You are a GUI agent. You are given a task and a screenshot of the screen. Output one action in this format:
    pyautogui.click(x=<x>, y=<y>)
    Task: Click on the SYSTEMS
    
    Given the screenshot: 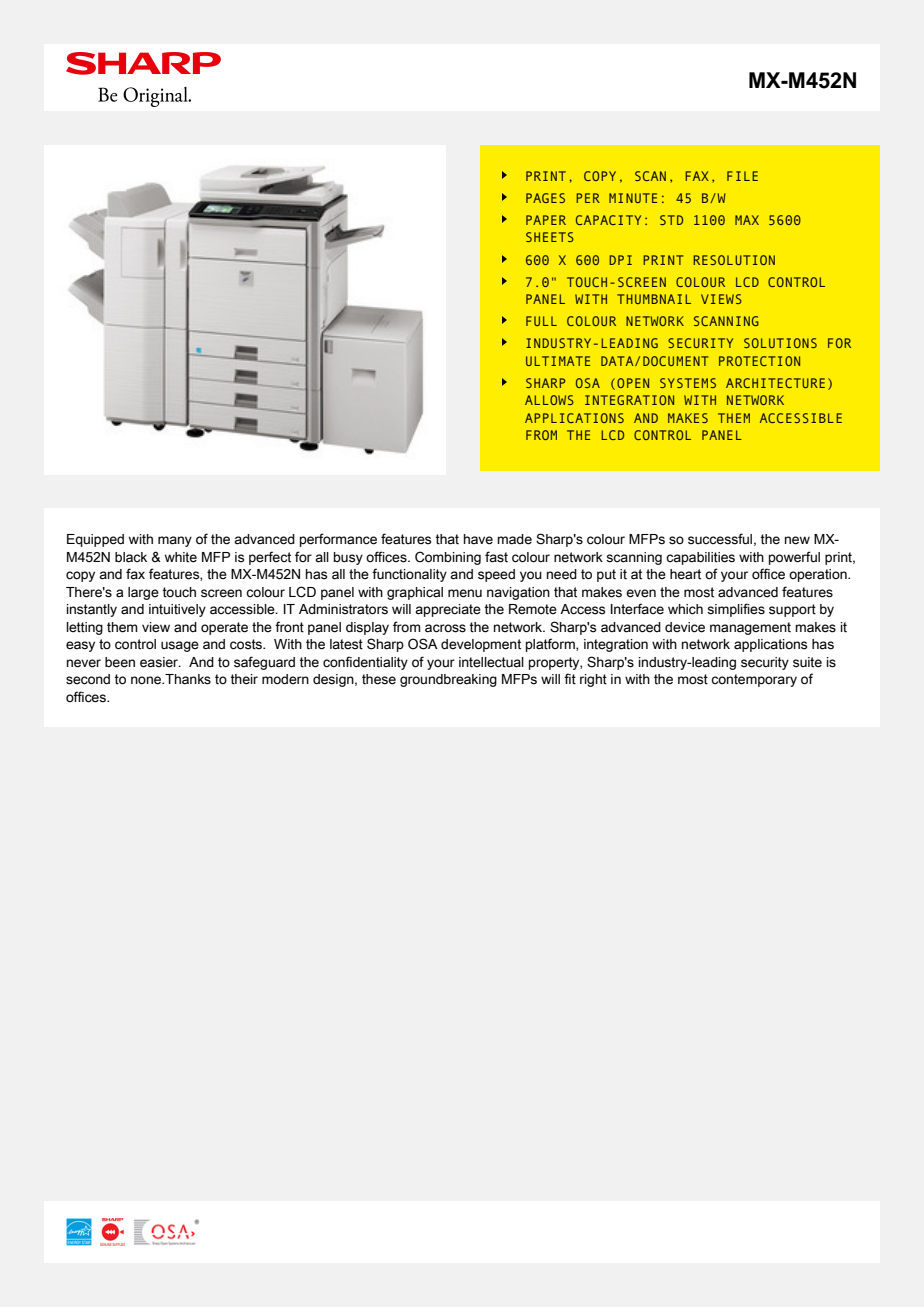 What is the action you would take?
    pyautogui.click(x=688, y=383)
